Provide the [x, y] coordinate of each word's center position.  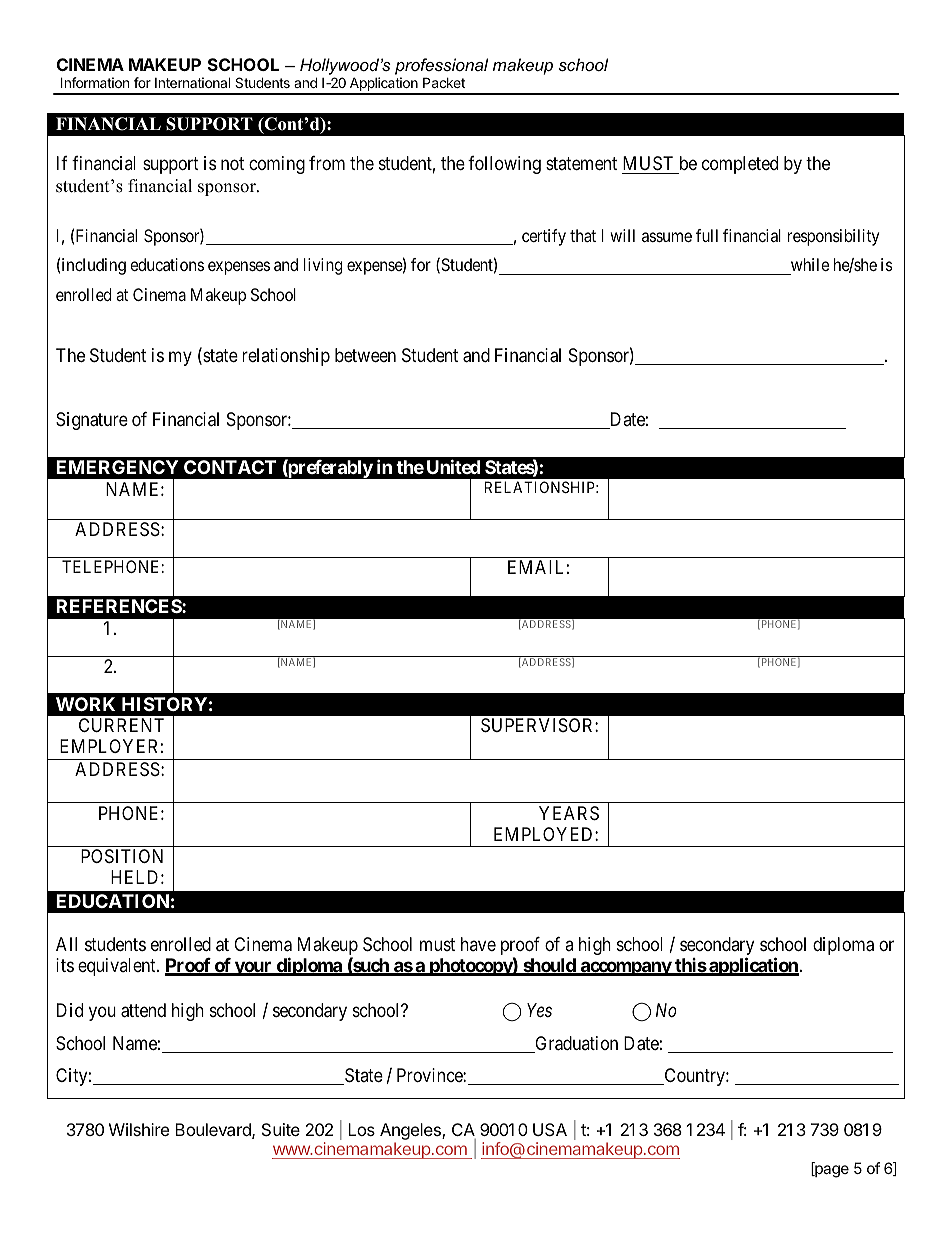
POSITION [122, 856]
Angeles [411, 1131]
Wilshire [139, 1129]
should [549, 966]
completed [740, 165]
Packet [444, 82]
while [810, 264]
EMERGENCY [117, 467]
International [192, 82]
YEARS [569, 813]
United [453, 466]
